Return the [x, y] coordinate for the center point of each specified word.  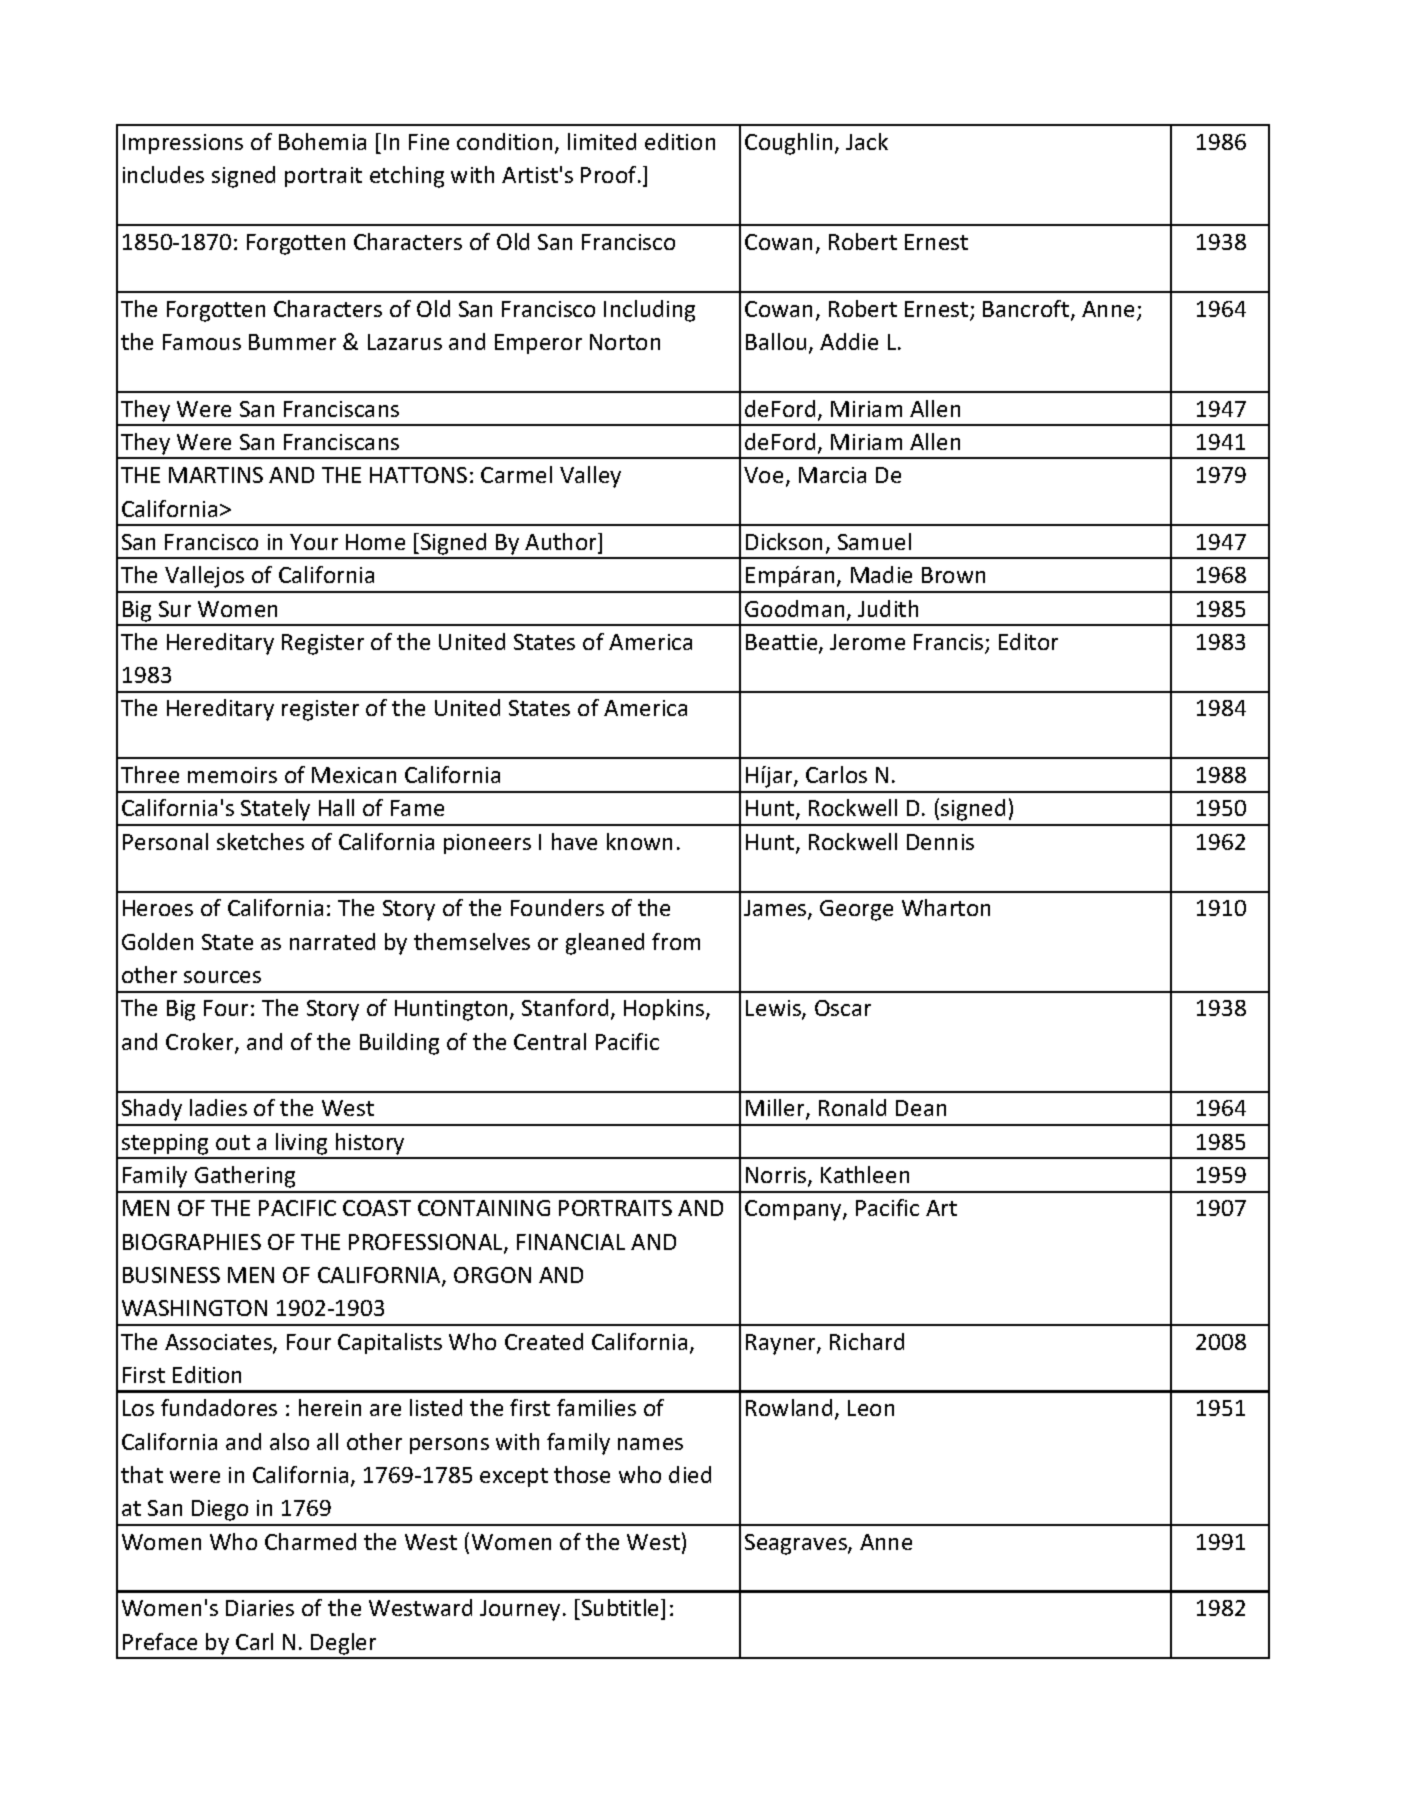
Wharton [946, 907]
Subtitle [622, 1609]
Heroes [158, 908]
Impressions [183, 144]
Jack [867, 141]
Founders [557, 907]
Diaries [260, 1608]
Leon [871, 1408]
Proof [610, 174]
